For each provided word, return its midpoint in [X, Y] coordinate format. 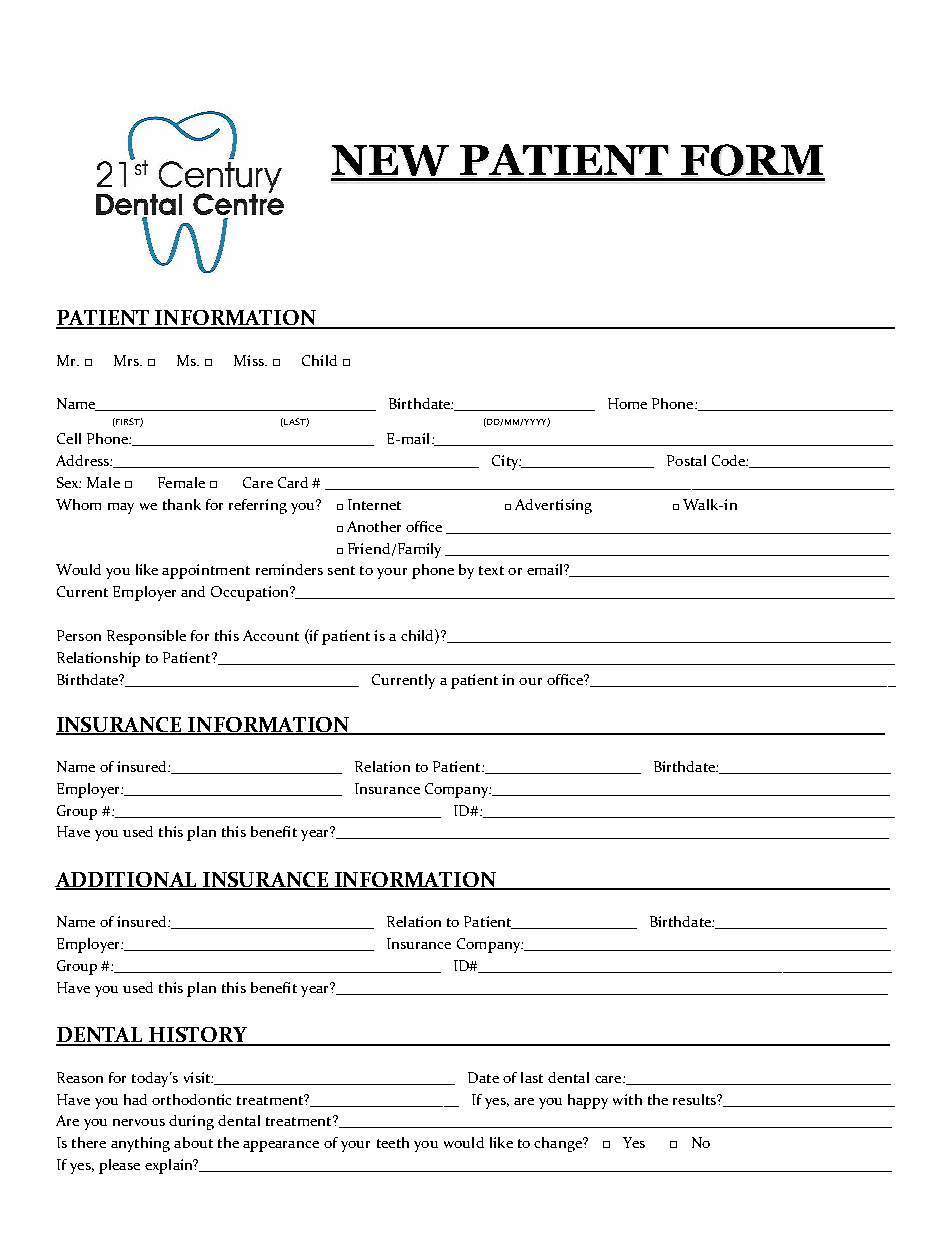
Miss [250, 360]
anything [140, 1144]
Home [627, 403]
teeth [393, 1142]
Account [271, 635]
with [627, 1099]
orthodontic [191, 1099]
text [491, 570]
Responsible [146, 637]
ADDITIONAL [127, 881]
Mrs [127, 360]
